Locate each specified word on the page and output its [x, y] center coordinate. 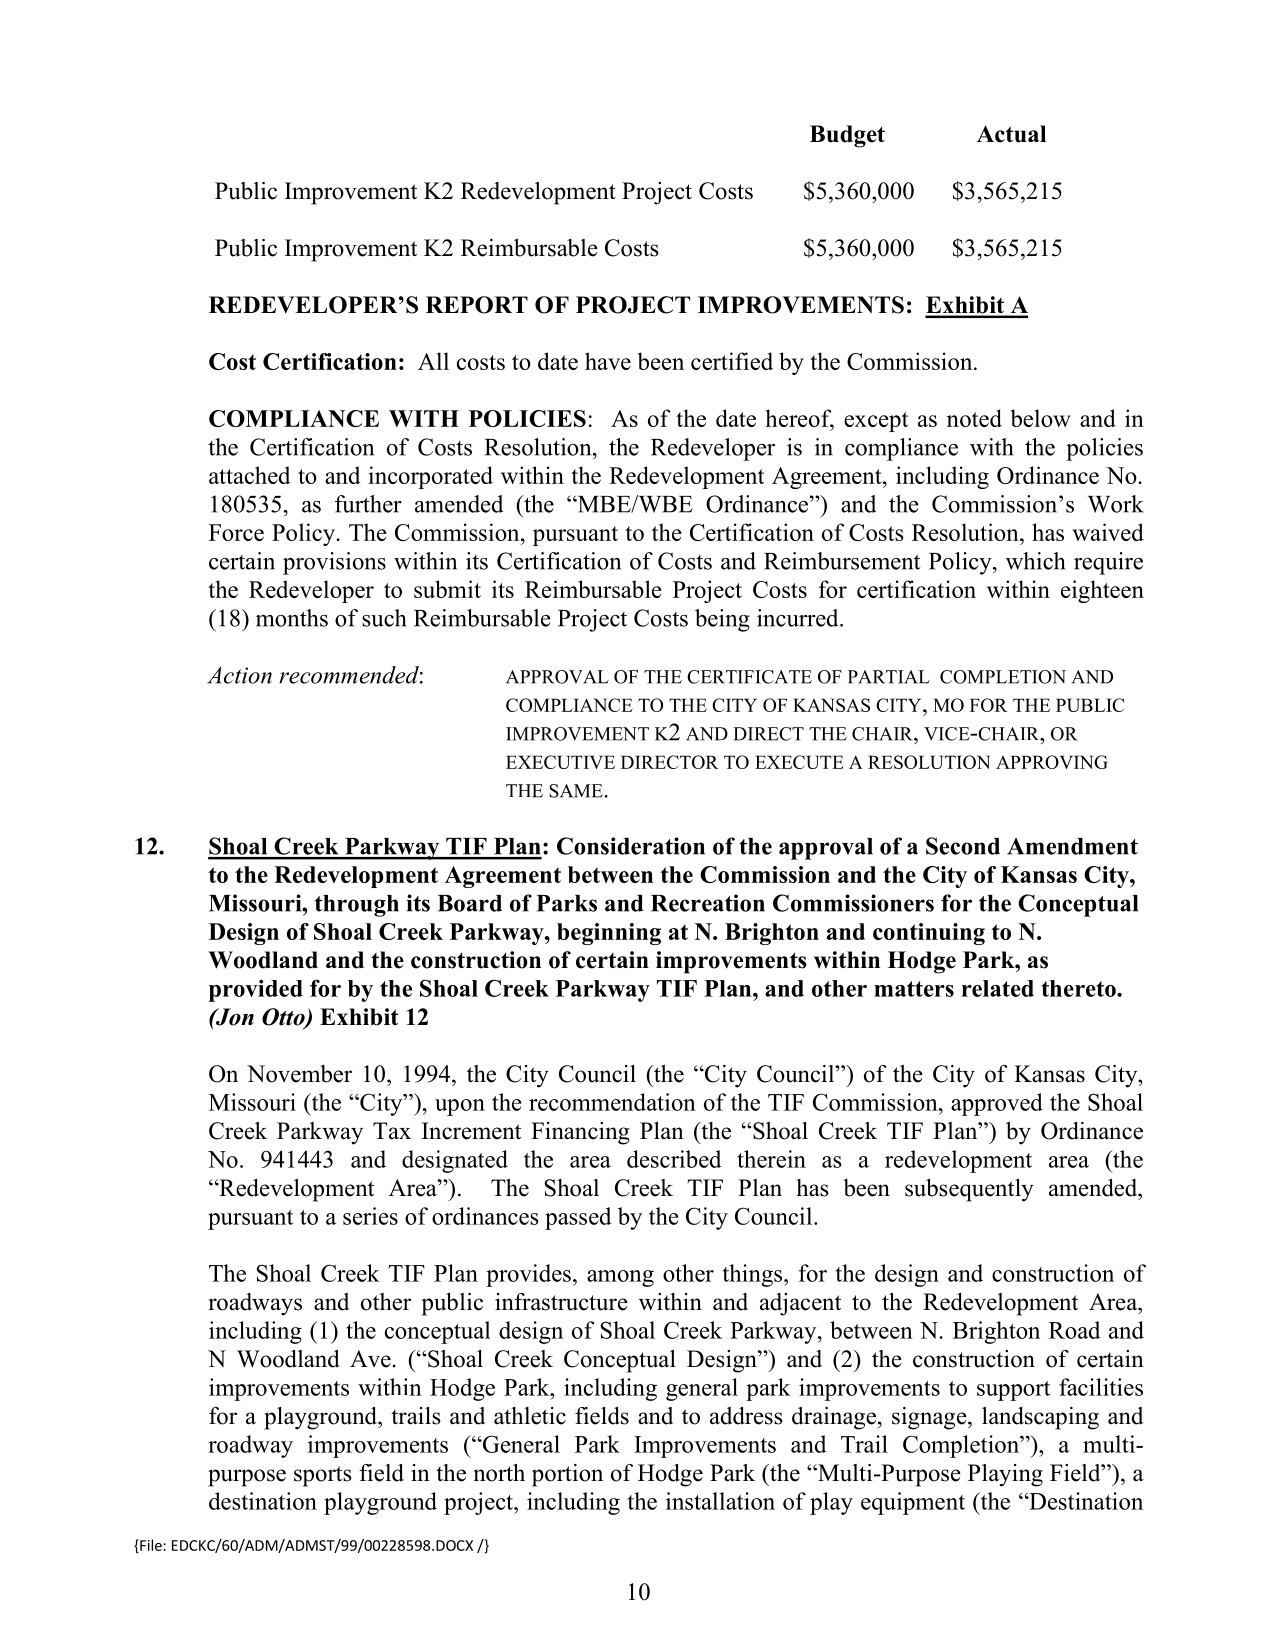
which [1035, 561]
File [151, 1546]
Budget [847, 136]
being [722, 620]
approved [997, 1104]
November [299, 1074]
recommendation [612, 1102]
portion [567, 1475]
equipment [913, 1503]
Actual [1011, 134]
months [292, 618]
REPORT [477, 305]
